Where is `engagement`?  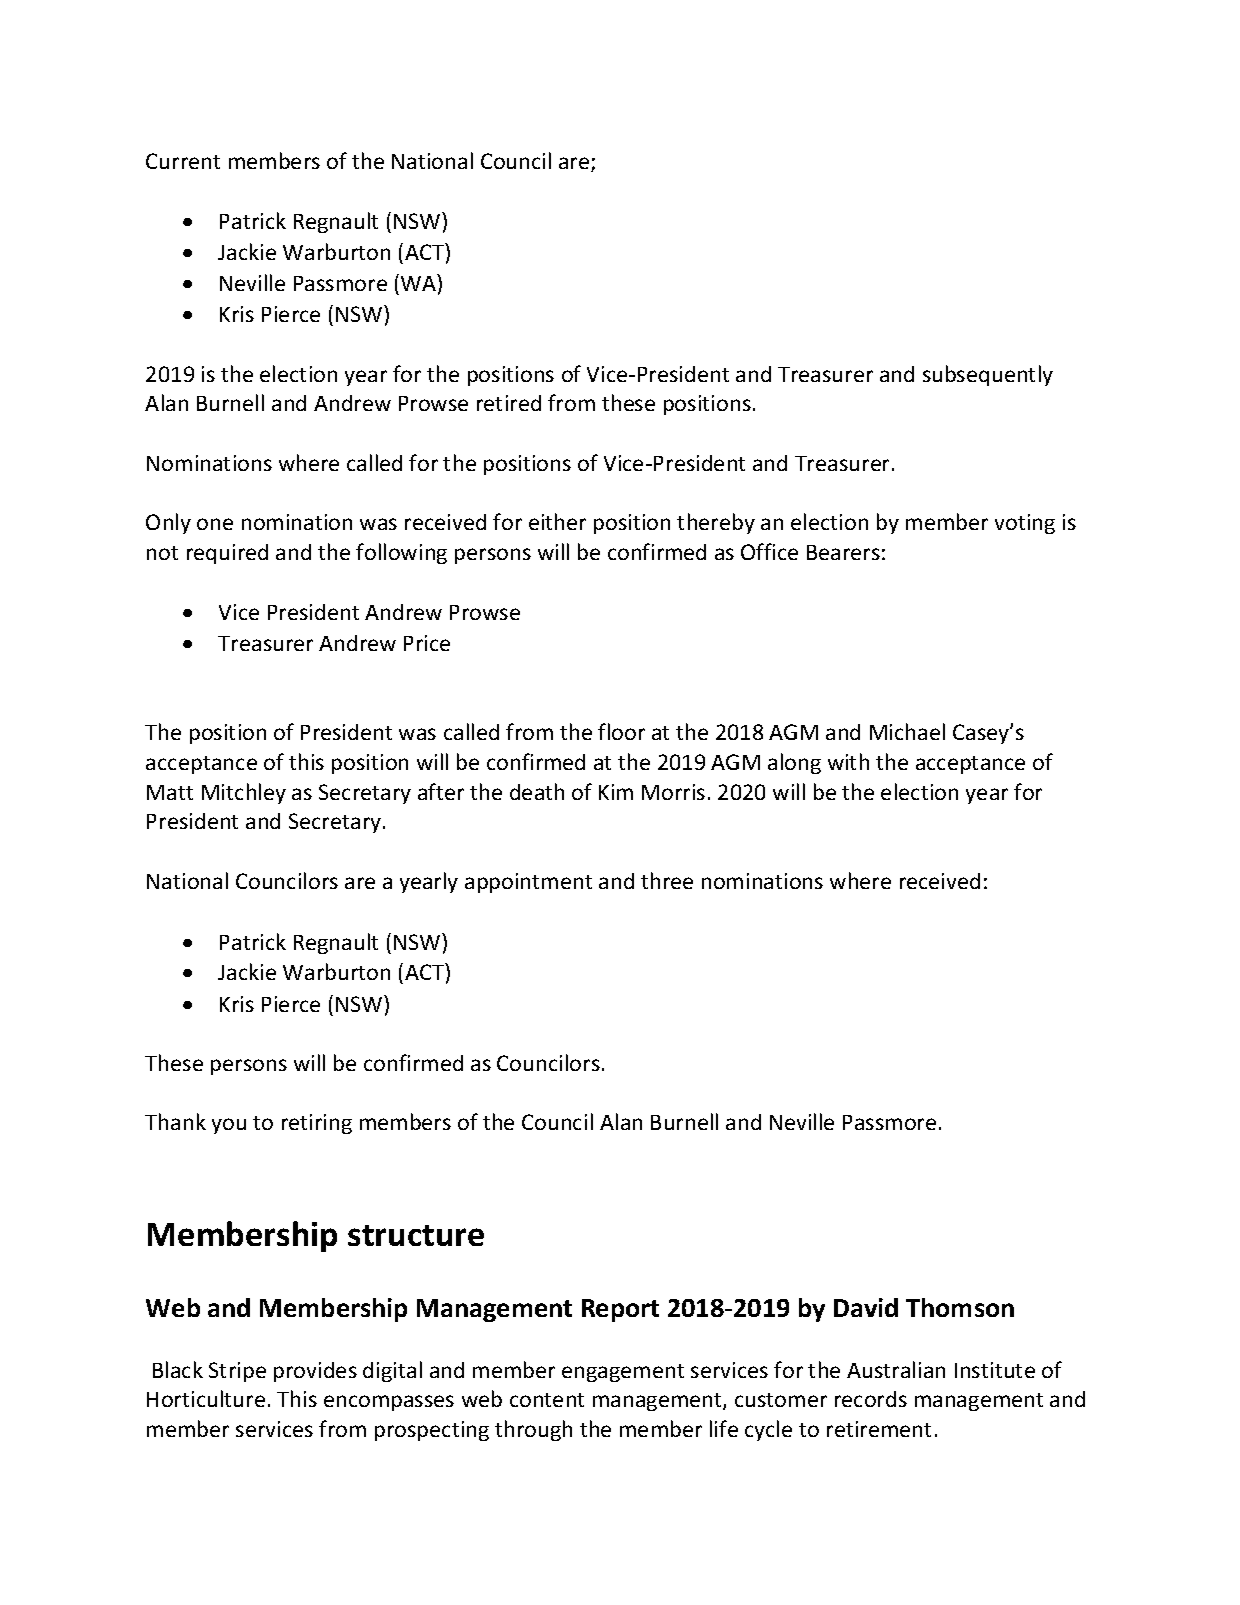 engagement is located at coordinates (623, 1373).
